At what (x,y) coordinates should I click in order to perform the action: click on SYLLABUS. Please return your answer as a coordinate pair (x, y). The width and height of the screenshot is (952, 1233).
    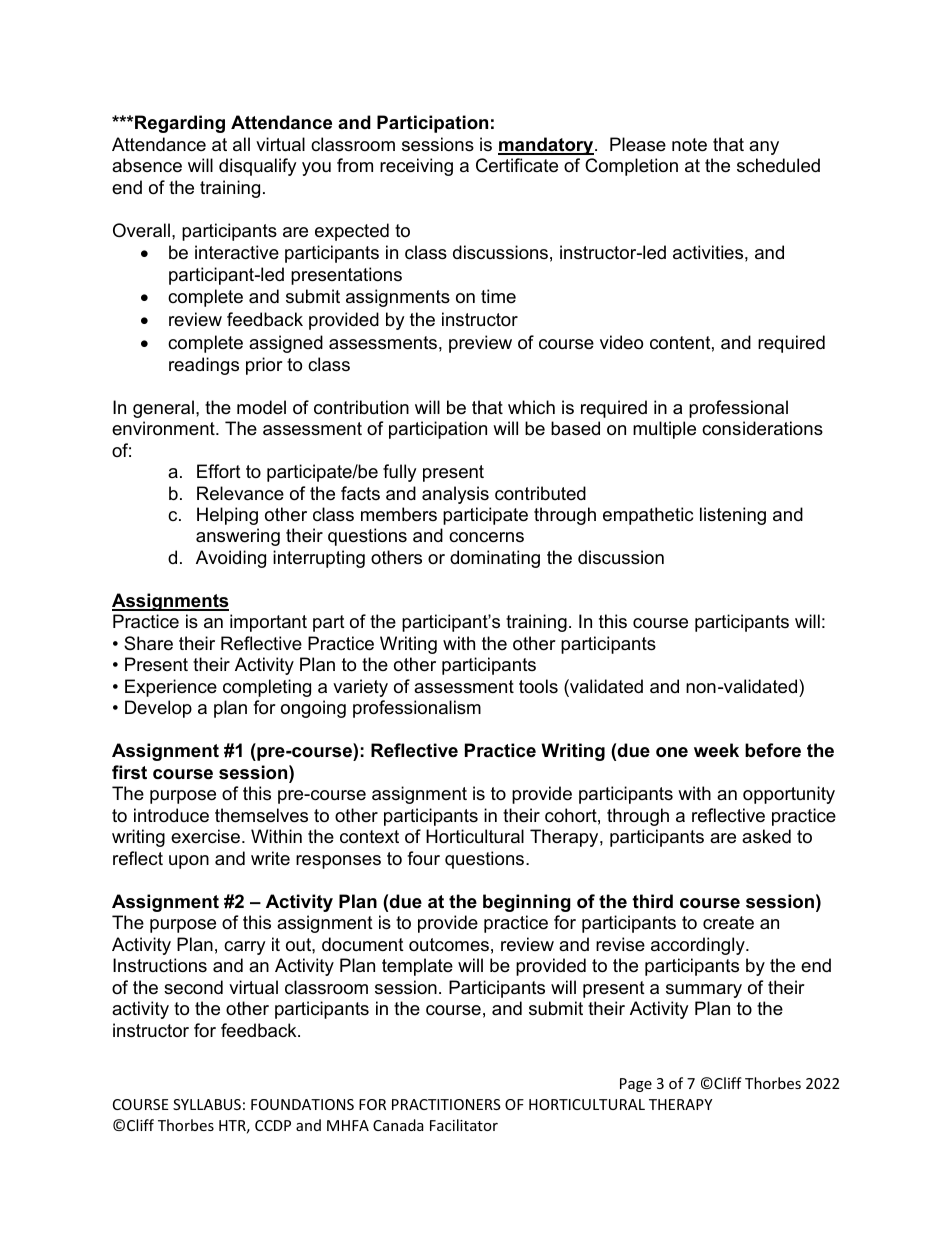
    Looking at the image, I should click on (207, 1104).
